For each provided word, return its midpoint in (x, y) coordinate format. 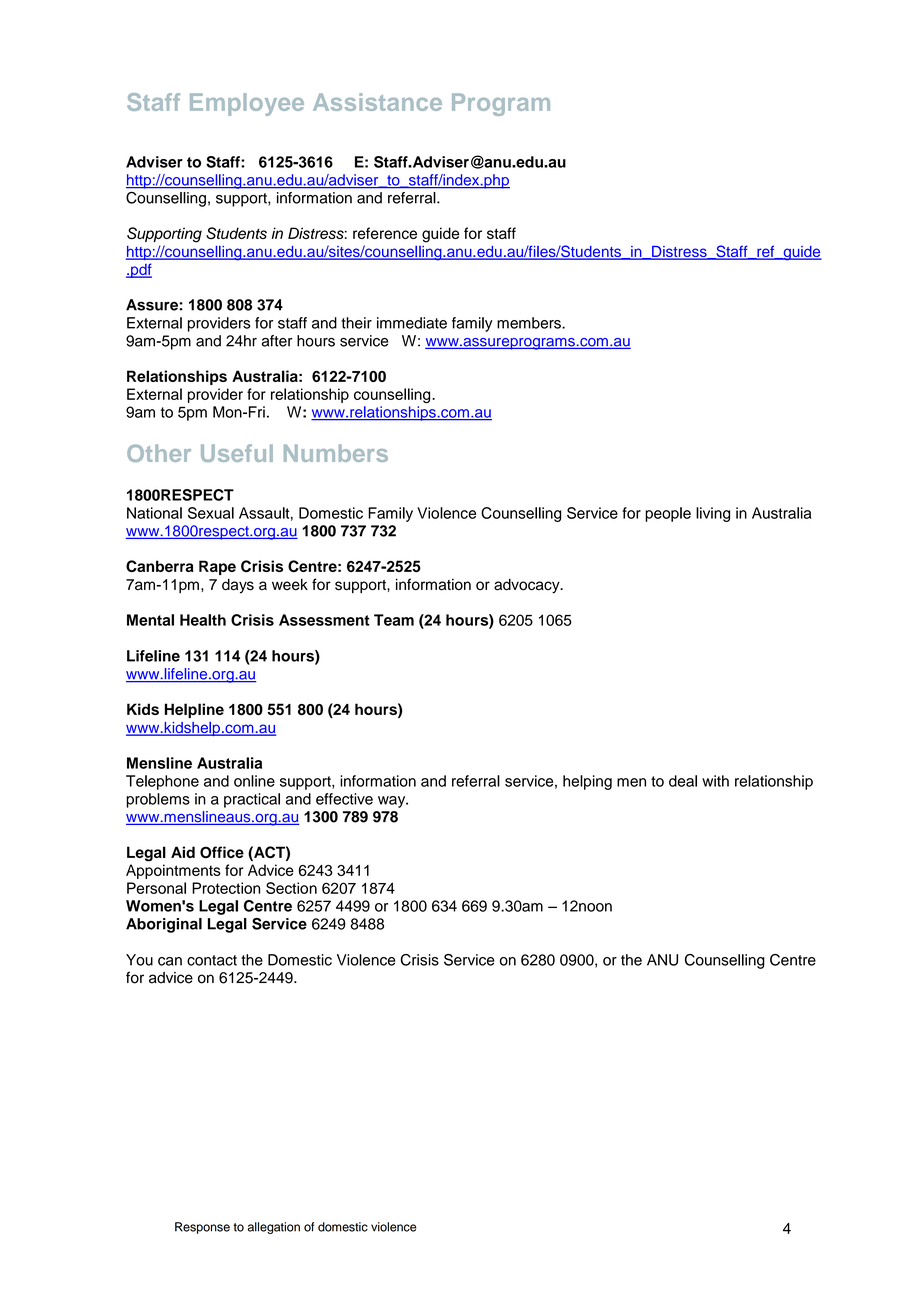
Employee (247, 104)
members (530, 323)
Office (222, 852)
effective (344, 799)
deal (683, 781)
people (668, 514)
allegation (274, 1228)
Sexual (211, 513)
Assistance (377, 102)
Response (202, 1228)
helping (587, 782)
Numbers (336, 453)
